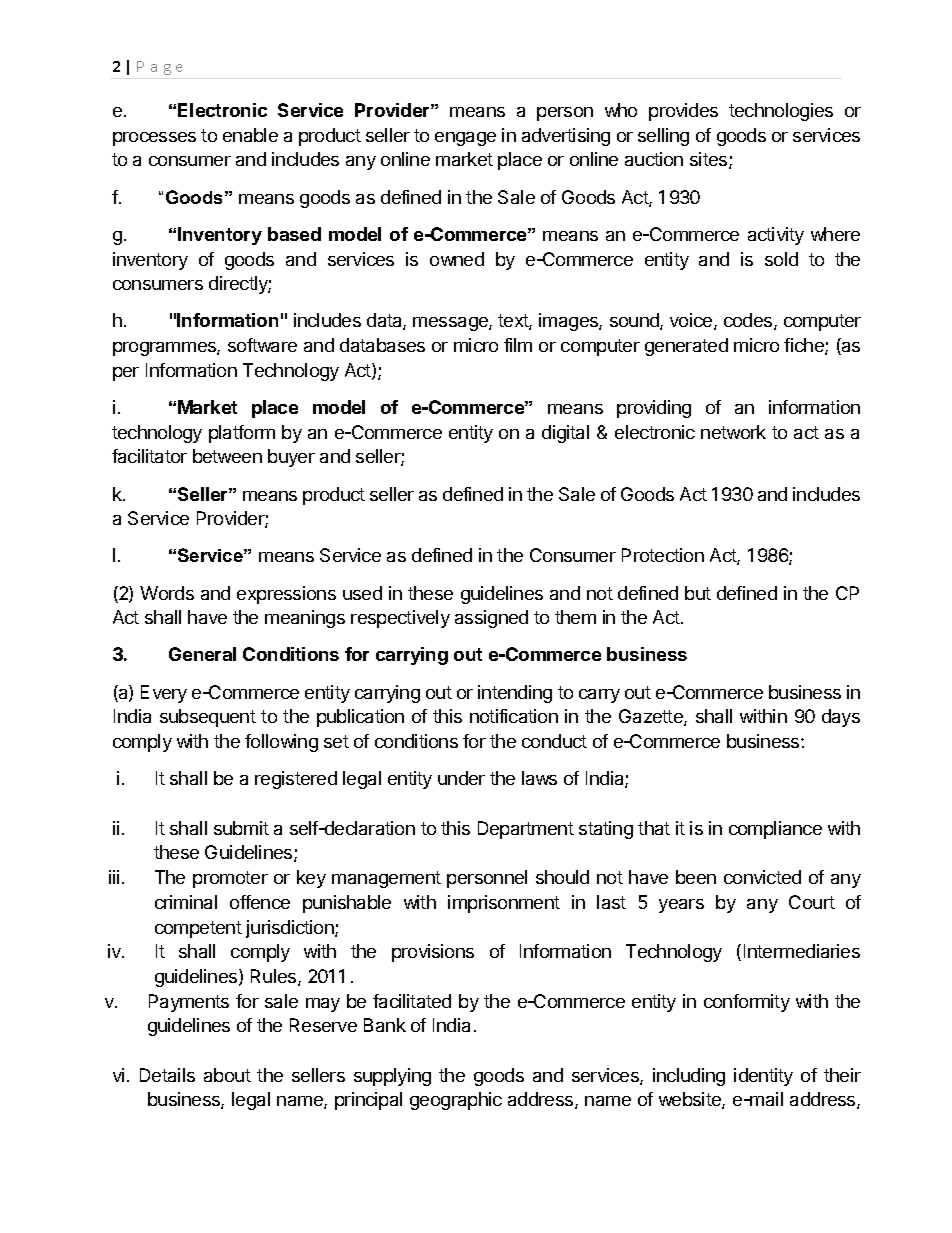 Image resolution: width=952 pixels, height=1233 pixels. What do you see at coordinates (465, 139) in the document?
I see `engage` at bounding box center [465, 139].
